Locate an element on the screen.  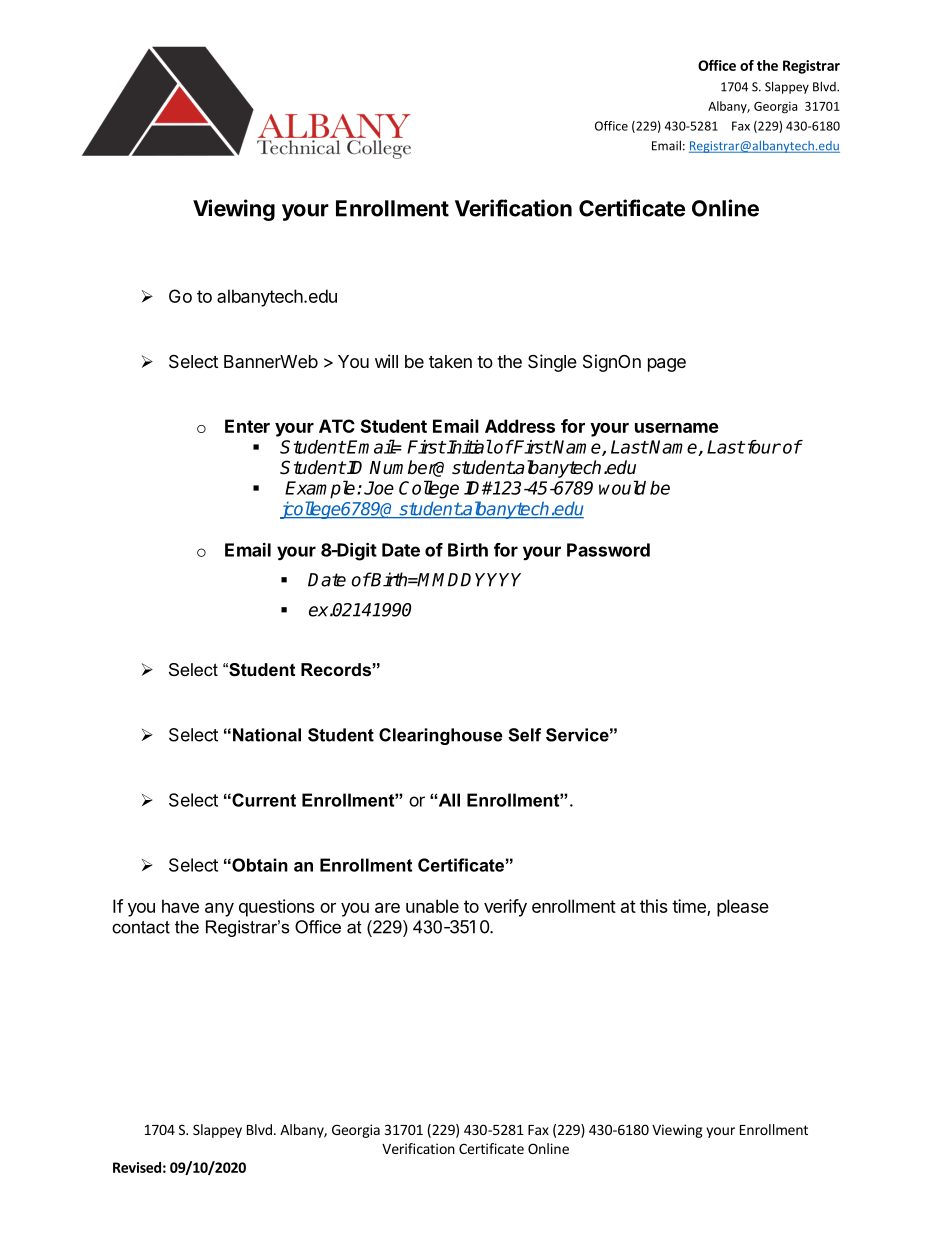
Revised is located at coordinates (137, 1167).
